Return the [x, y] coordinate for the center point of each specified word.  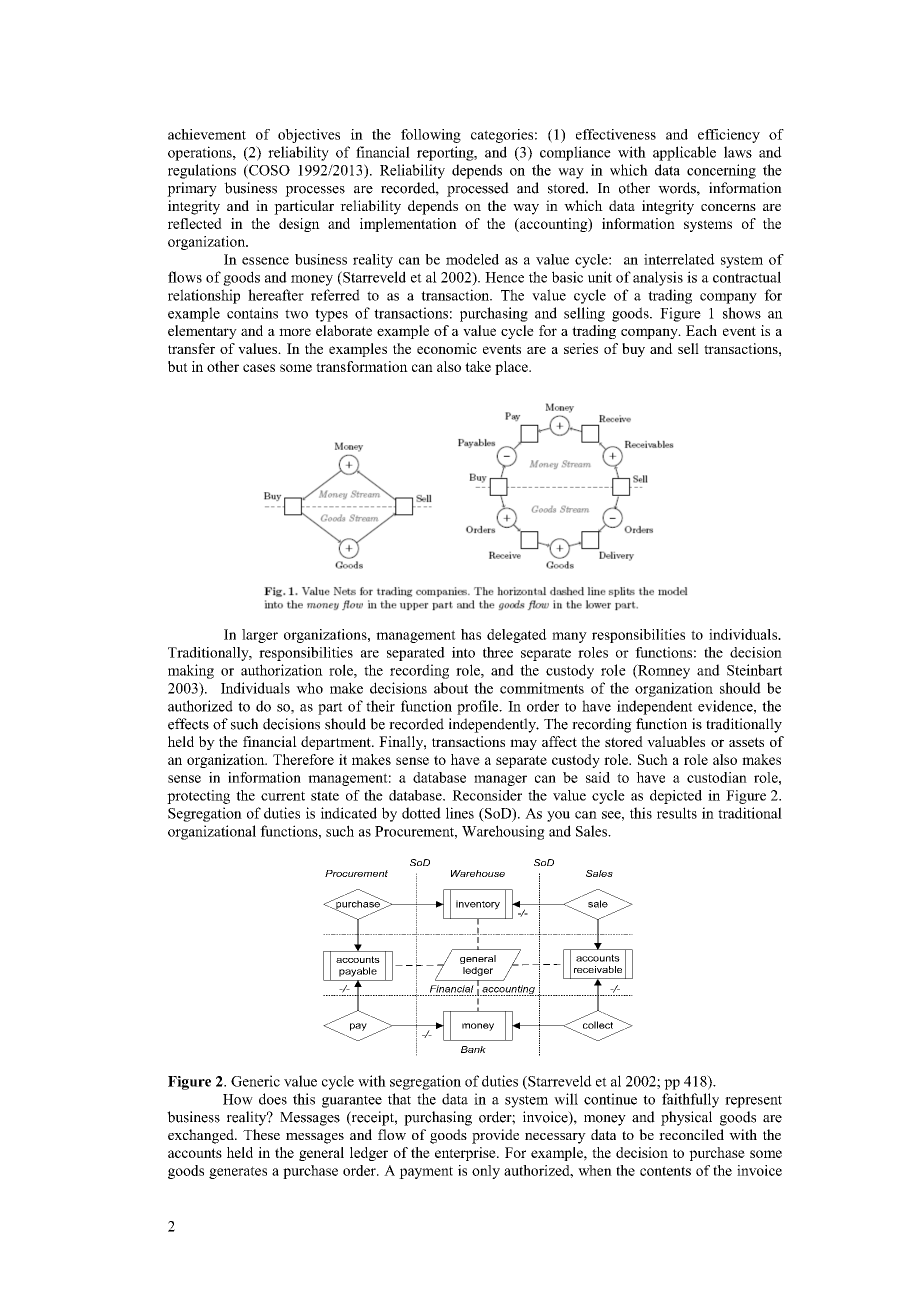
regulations [202, 171]
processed [478, 189]
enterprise [466, 1154]
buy [633, 350]
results [677, 813]
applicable [684, 153]
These [261, 1134]
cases [259, 368]
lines [460, 813]
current [283, 796]
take [478, 366]
